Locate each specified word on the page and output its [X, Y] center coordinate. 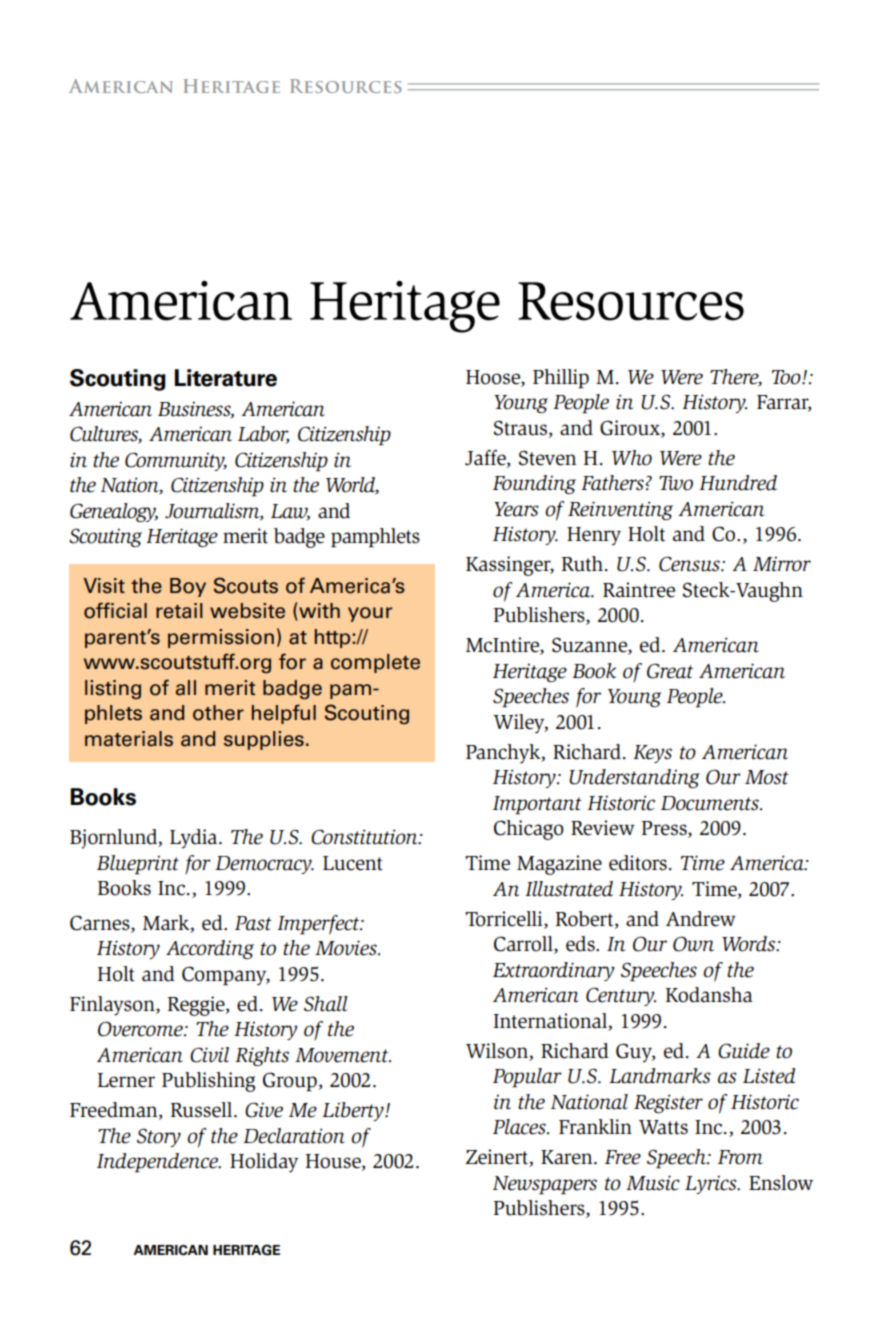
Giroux [631, 428]
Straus [520, 428]
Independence [158, 1163]
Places [520, 1127]
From [740, 1157]
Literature [226, 378]
